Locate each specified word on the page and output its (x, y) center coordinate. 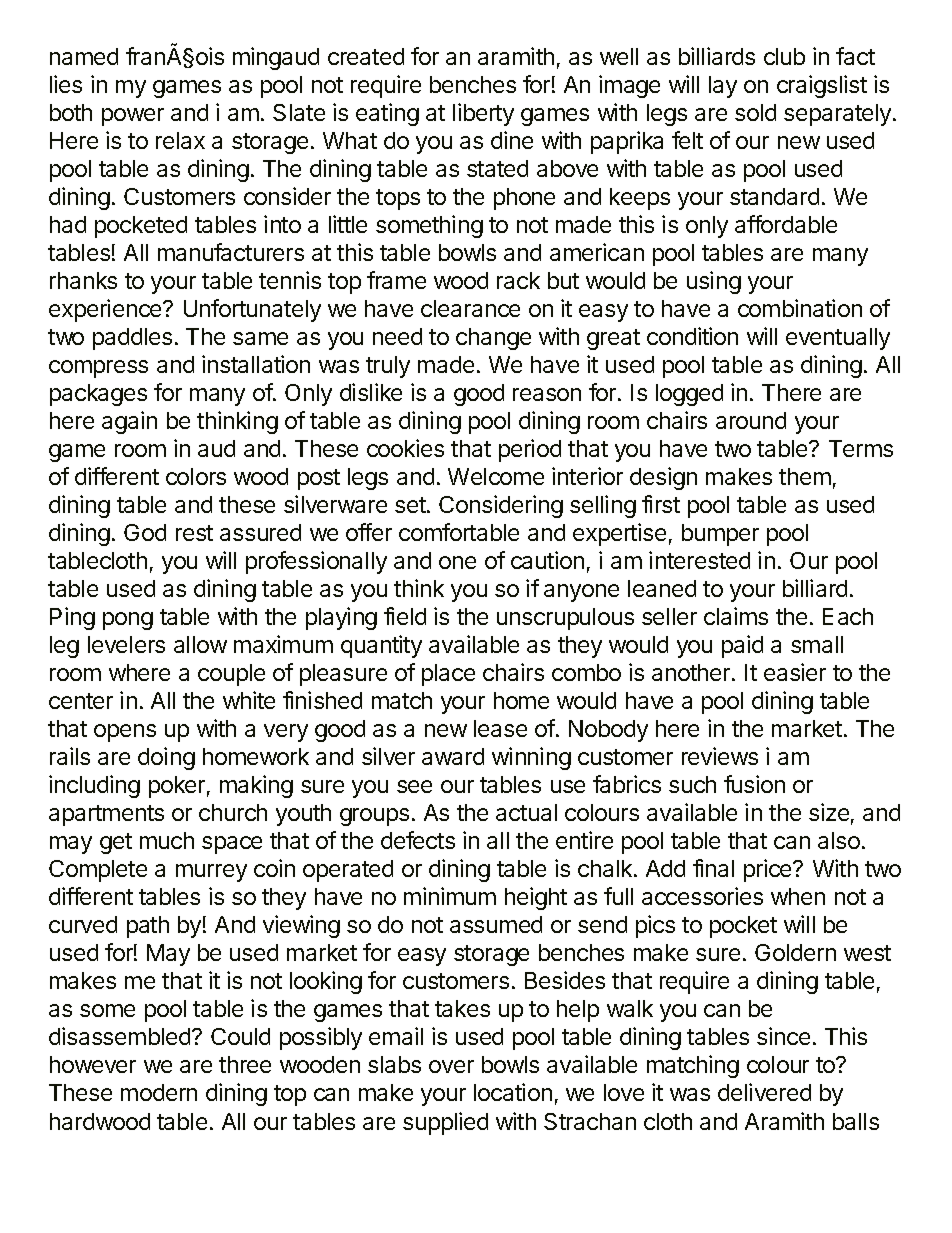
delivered (764, 1092)
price (769, 870)
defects (418, 840)
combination (800, 308)
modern (159, 1092)
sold (755, 112)
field (405, 616)
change (493, 339)
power (133, 117)
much (167, 840)
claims (736, 616)
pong (128, 621)
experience (106, 310)
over (451, 1066)
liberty (483, 114)
